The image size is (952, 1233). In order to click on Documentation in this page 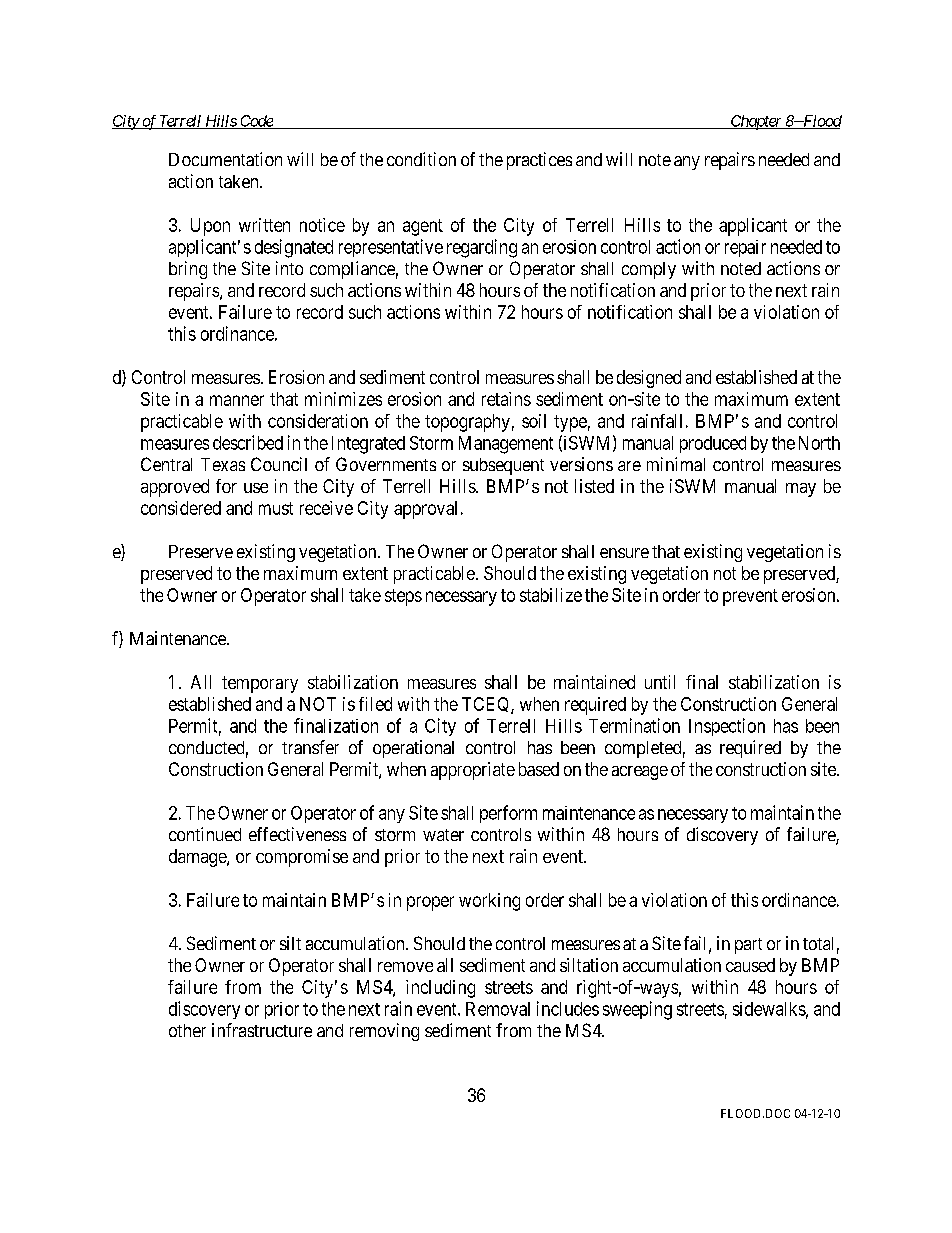, I will do `click(225, 159)`.
